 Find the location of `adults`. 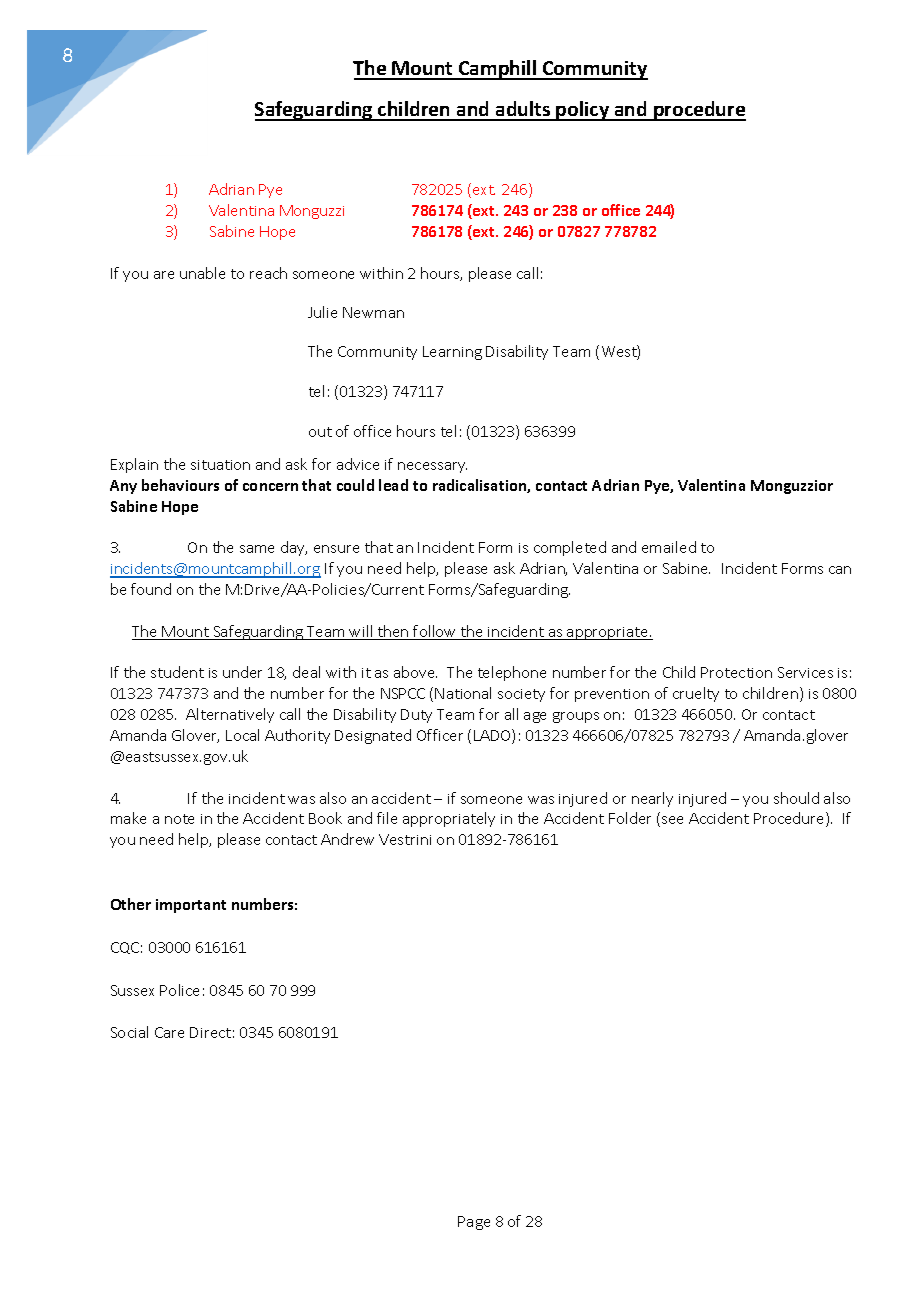

adults is located at coordinates (523, 110).
